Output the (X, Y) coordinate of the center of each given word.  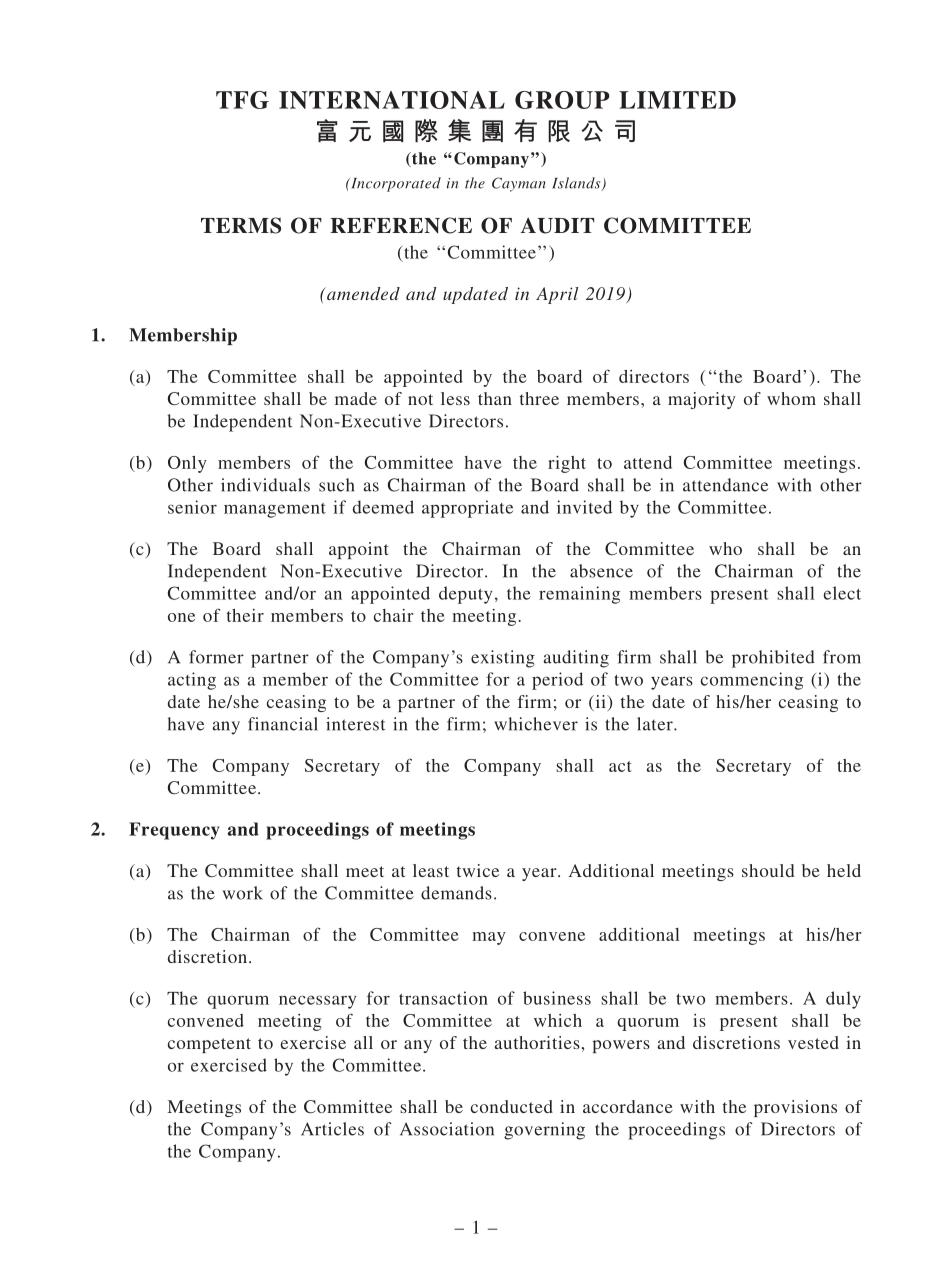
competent (209, 1045)
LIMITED (677, 100)
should (768, 870)
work (243, 893)
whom (791, 398)
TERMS (241, 225)
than (495, 398)
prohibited (773, 659)
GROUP (562, 100)
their (245, 615)
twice (478, 870)
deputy (465, 595)
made (356, 398)
